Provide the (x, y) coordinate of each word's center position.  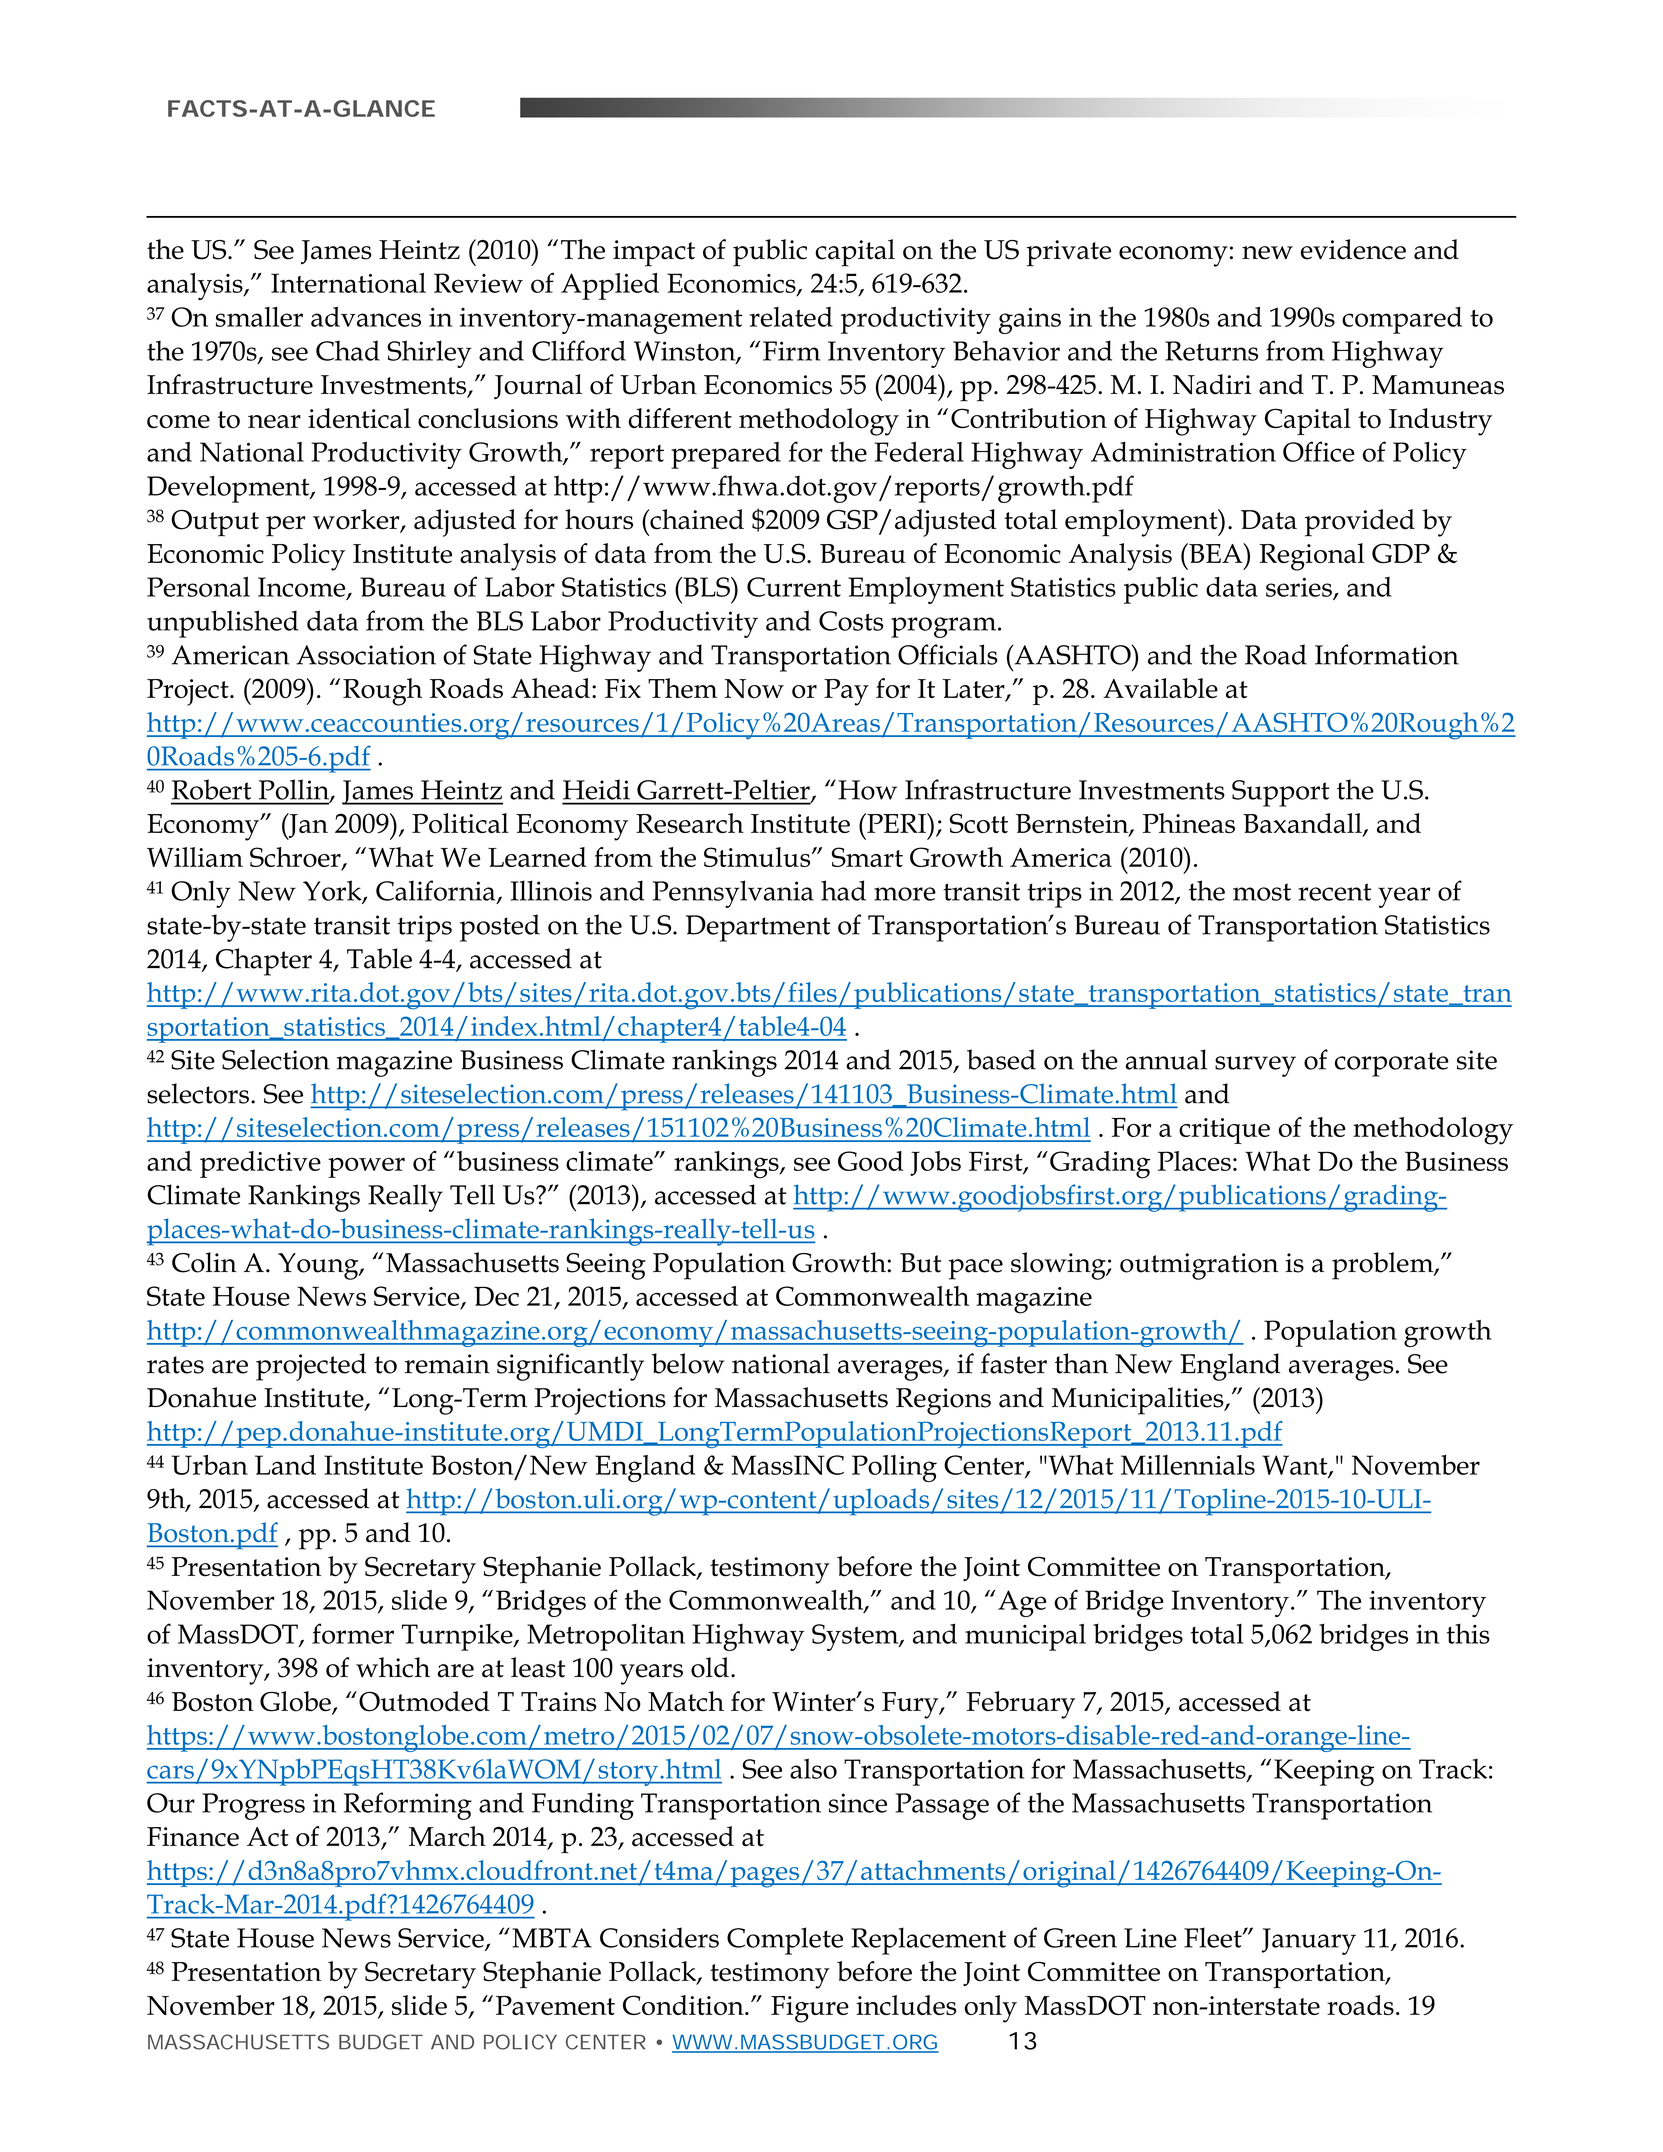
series (1300, 588)
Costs (851, 621)
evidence (1353, 249)
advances (366, 317)
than (1081, 1363)
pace (976, 1269)
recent (1334, 892)
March (447, 1836)
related (791, 317)
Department (758, 928)
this (1468, 1633)
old (710, 1667)
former (353, 1633)
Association (366, 655)
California (437, 891)
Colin (204, 1262)
